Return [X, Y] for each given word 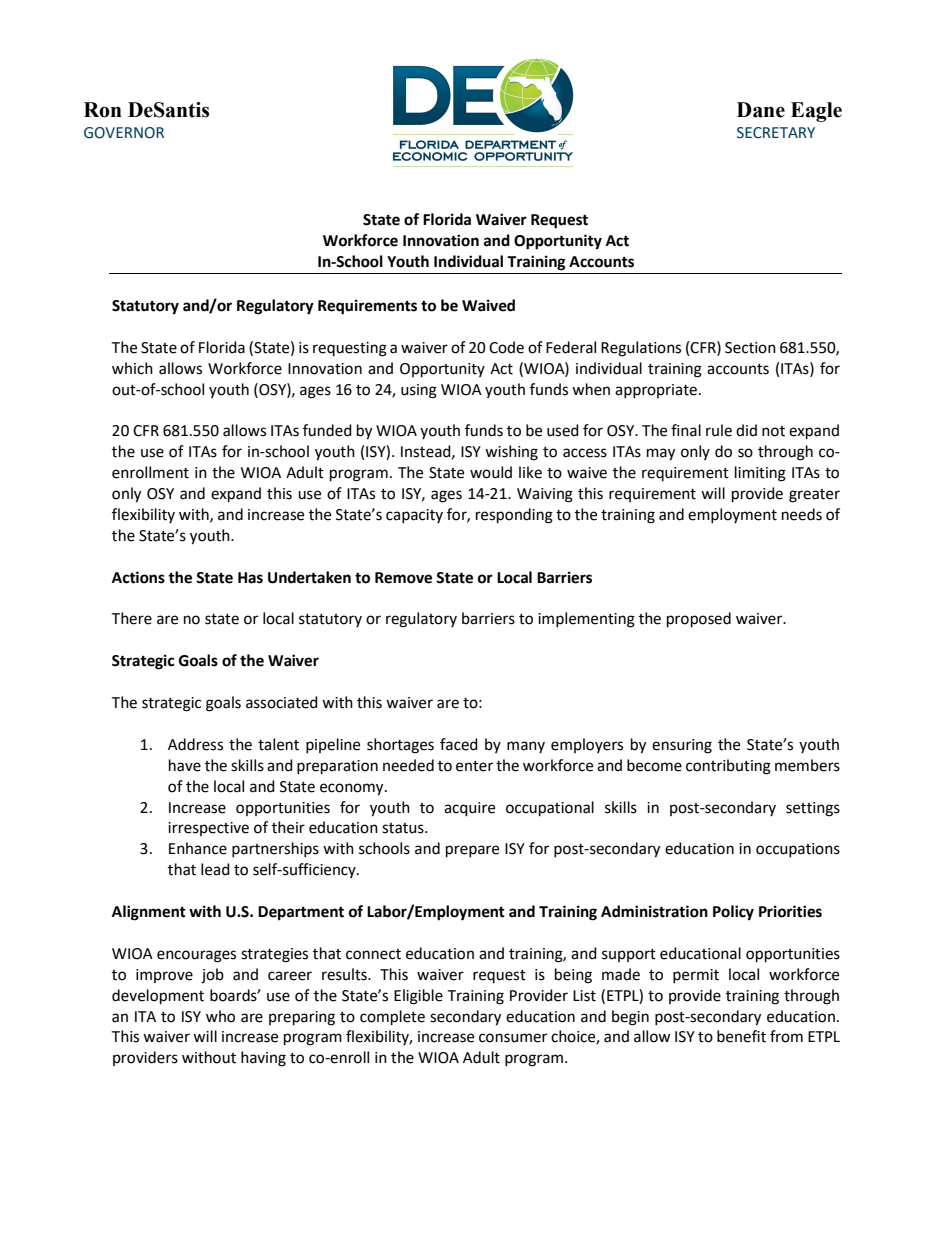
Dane [761, 110]
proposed [699, 620]
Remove [403, 578]
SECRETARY [776, 133]
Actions [138, 577]
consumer [513, 1038]
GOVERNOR [124, 133]
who [220, 1016]
